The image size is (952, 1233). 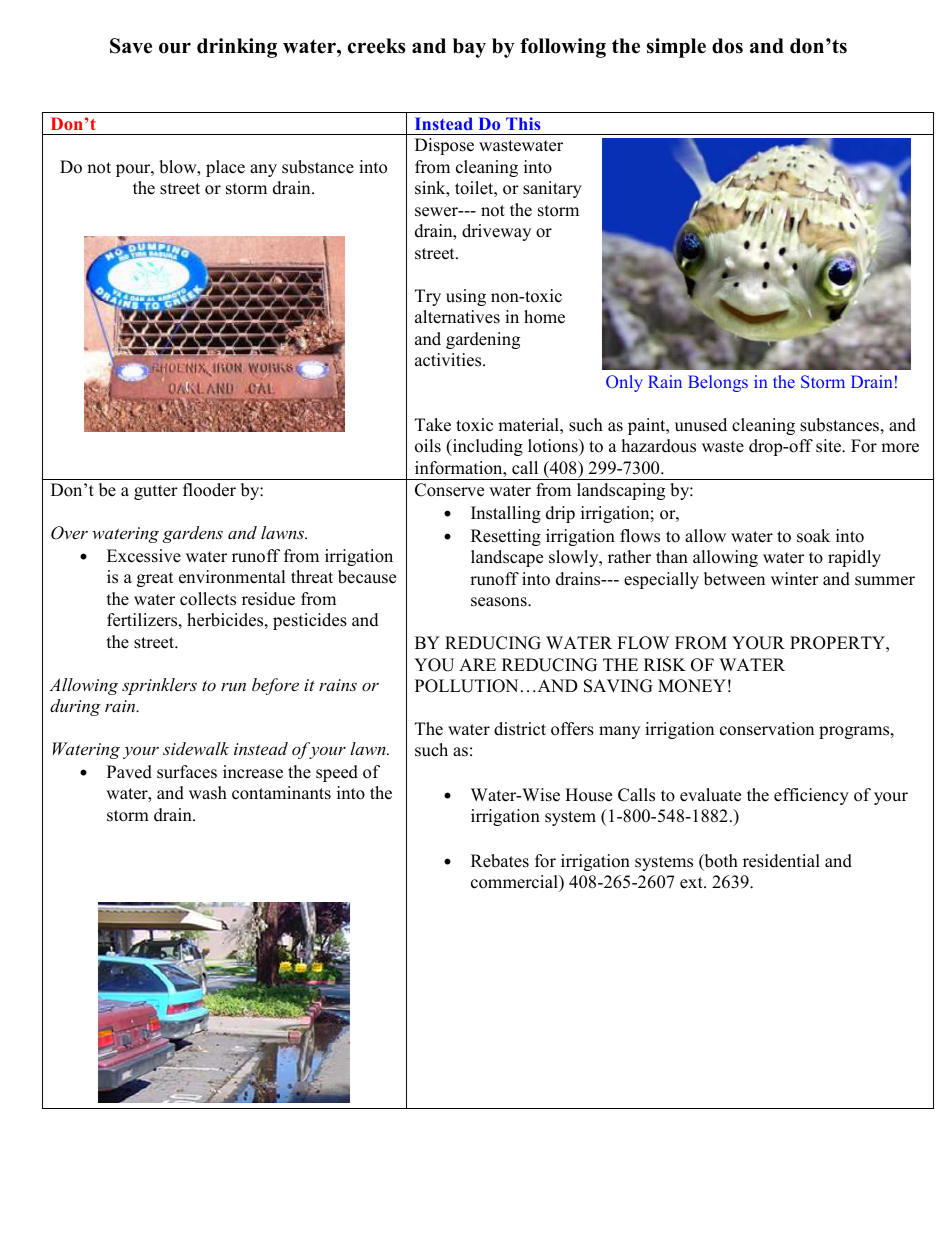 I want to click on Save, so click(x=131, y=46).
